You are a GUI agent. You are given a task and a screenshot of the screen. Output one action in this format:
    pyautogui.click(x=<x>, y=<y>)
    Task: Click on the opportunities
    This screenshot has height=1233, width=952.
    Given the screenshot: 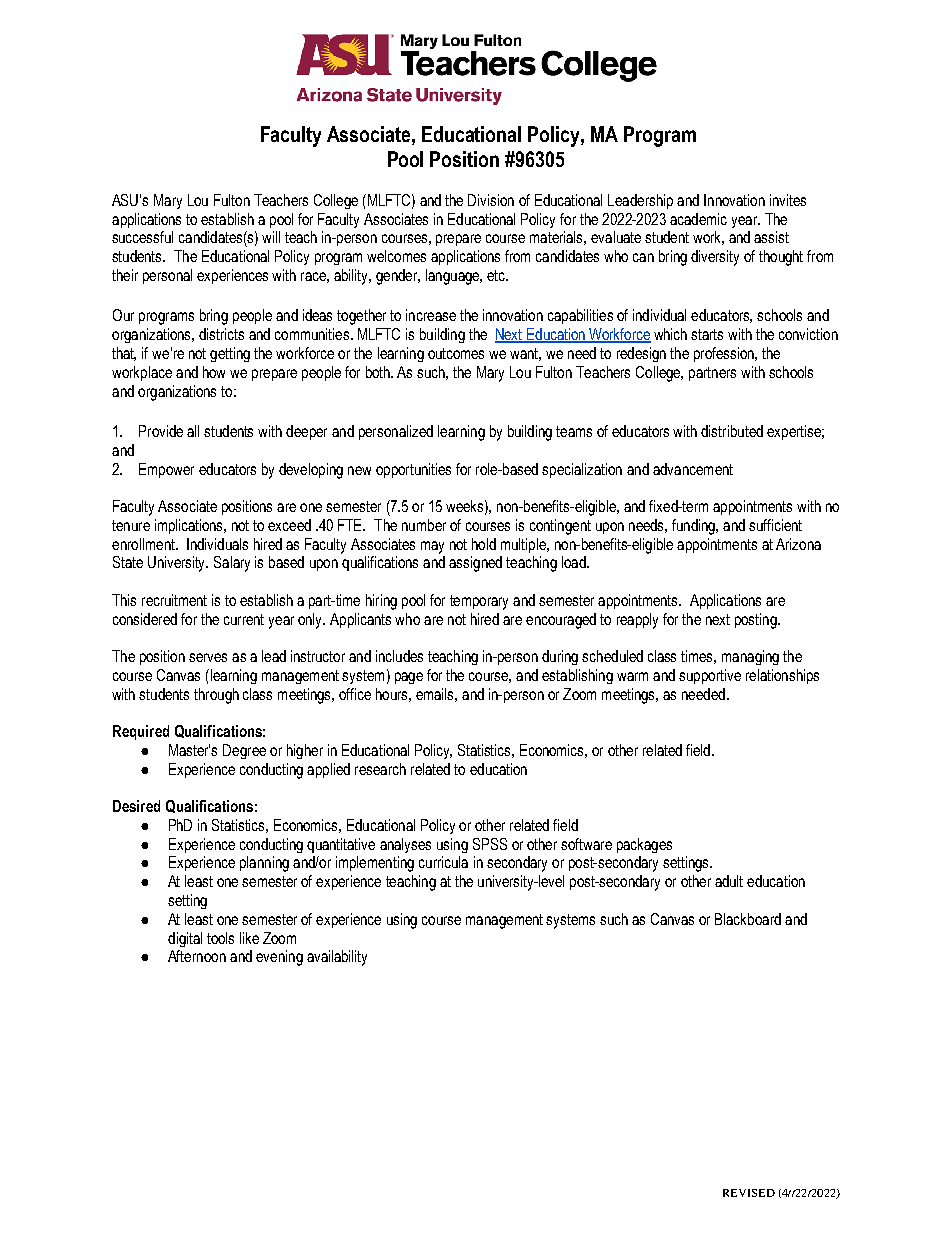 What is the action you would take?
    pyautogui.click(x=413, y=470)
